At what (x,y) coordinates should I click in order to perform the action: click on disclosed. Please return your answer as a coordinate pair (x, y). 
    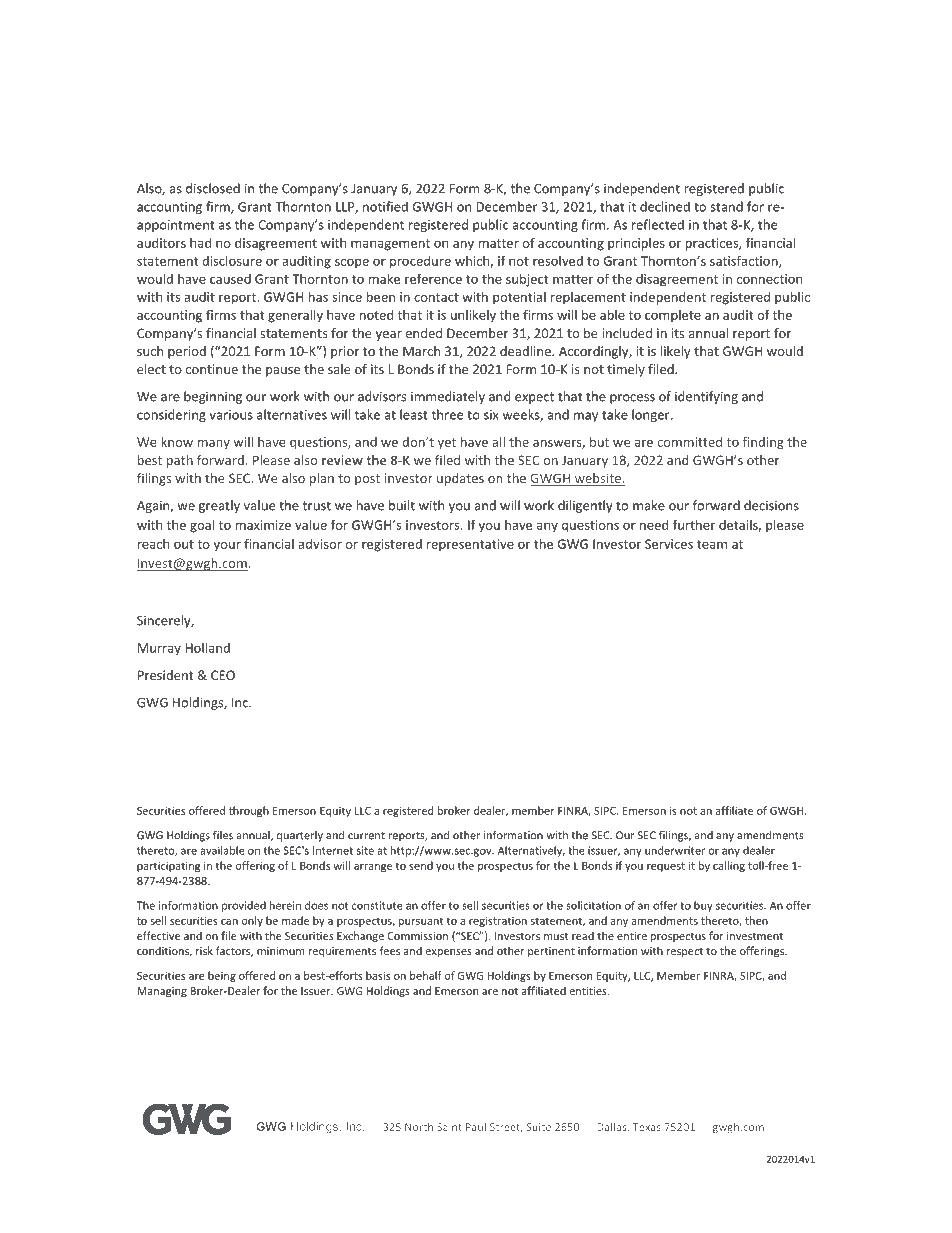
    Looking at the image, I should click on (213, 188).
